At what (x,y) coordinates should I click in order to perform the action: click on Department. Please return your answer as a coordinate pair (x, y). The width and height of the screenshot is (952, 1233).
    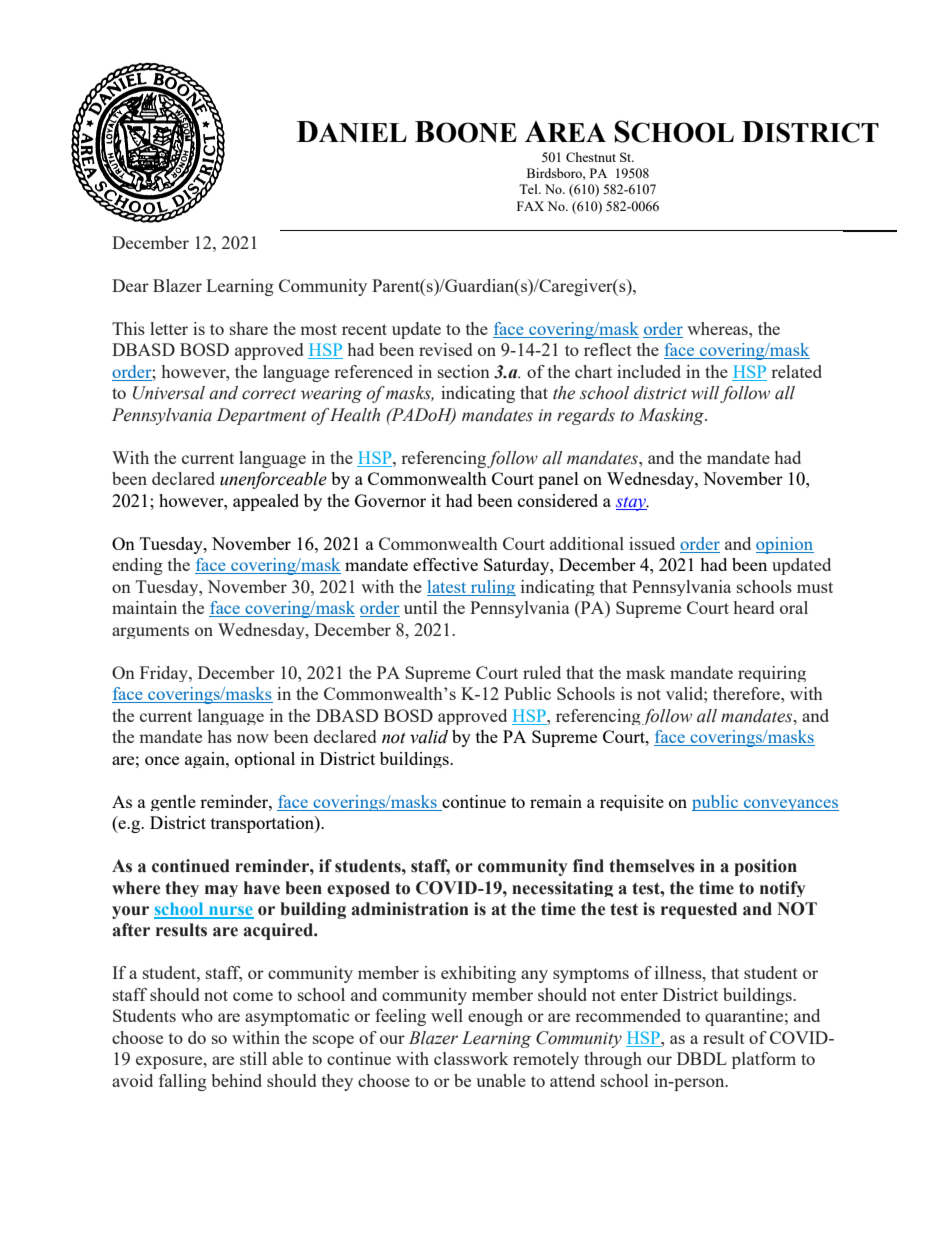
    Looking at the image, I should click on (261, 416).
